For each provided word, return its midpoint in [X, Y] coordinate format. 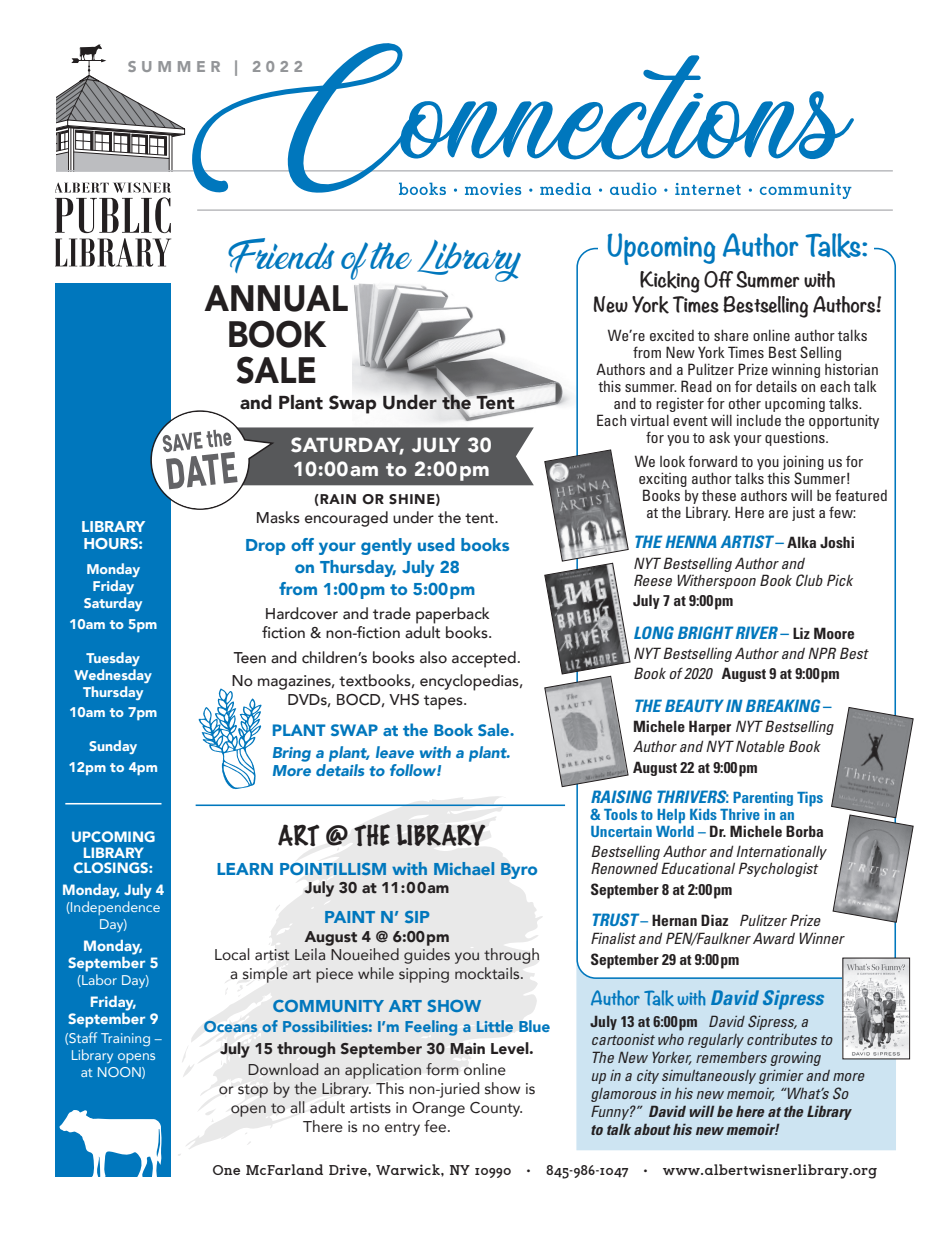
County [496, 1109]
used [436, 544]
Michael [464, 868]
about [652, 1129]
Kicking [670, 282]
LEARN [245, 869]
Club [809, 580]
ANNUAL [276, 298]
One [226, 1170]
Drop [265, 547]
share [731, 335]
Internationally [781, 854]
